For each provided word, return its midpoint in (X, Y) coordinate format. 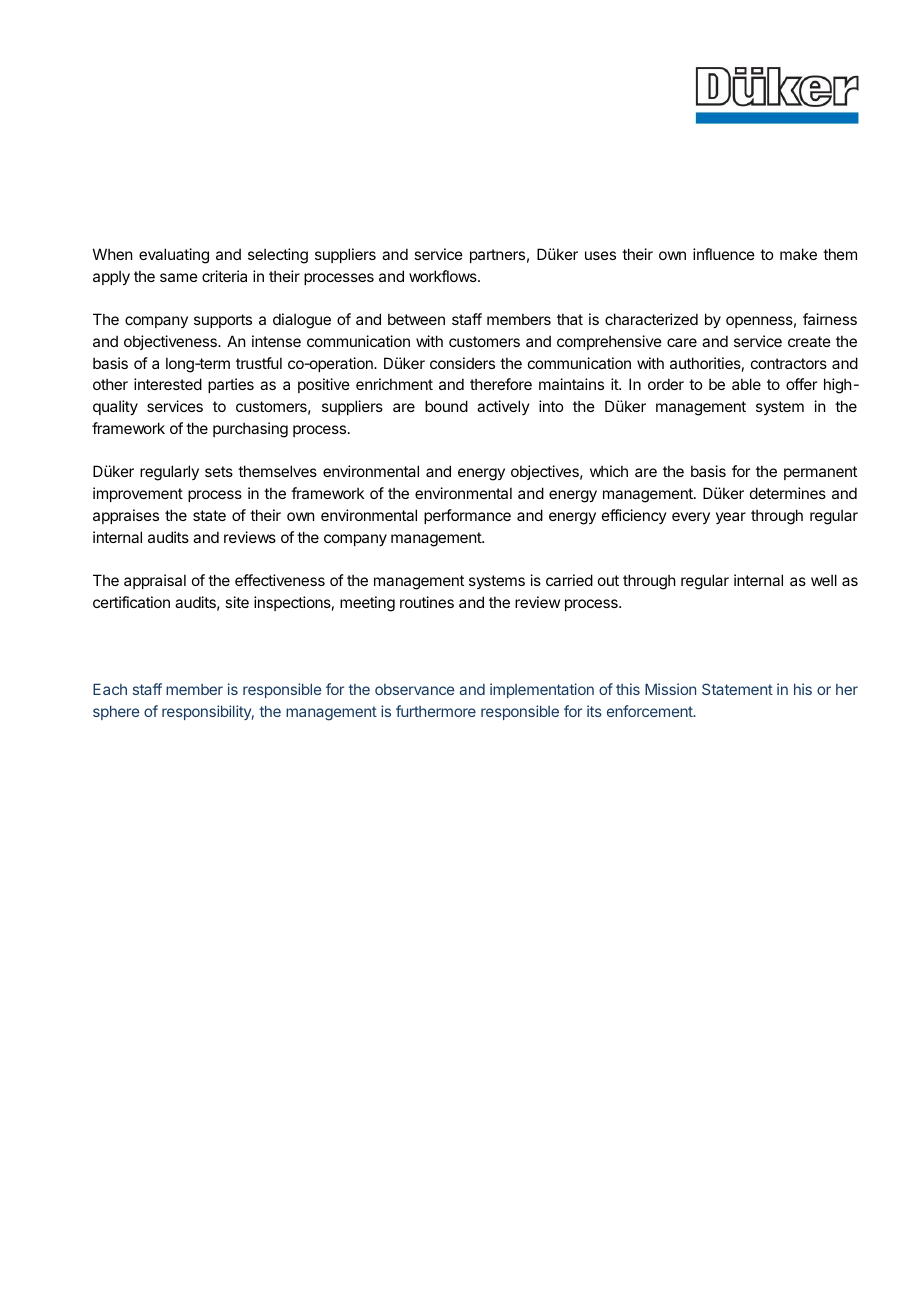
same (179, 277)
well (824, 580)
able (746, 384)
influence (724, 254)
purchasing (250, 430)
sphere (116, 713)
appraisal (155, 581)
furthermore (436, 711)
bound (446, 406)
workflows (444, 276)
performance (467, 516)
